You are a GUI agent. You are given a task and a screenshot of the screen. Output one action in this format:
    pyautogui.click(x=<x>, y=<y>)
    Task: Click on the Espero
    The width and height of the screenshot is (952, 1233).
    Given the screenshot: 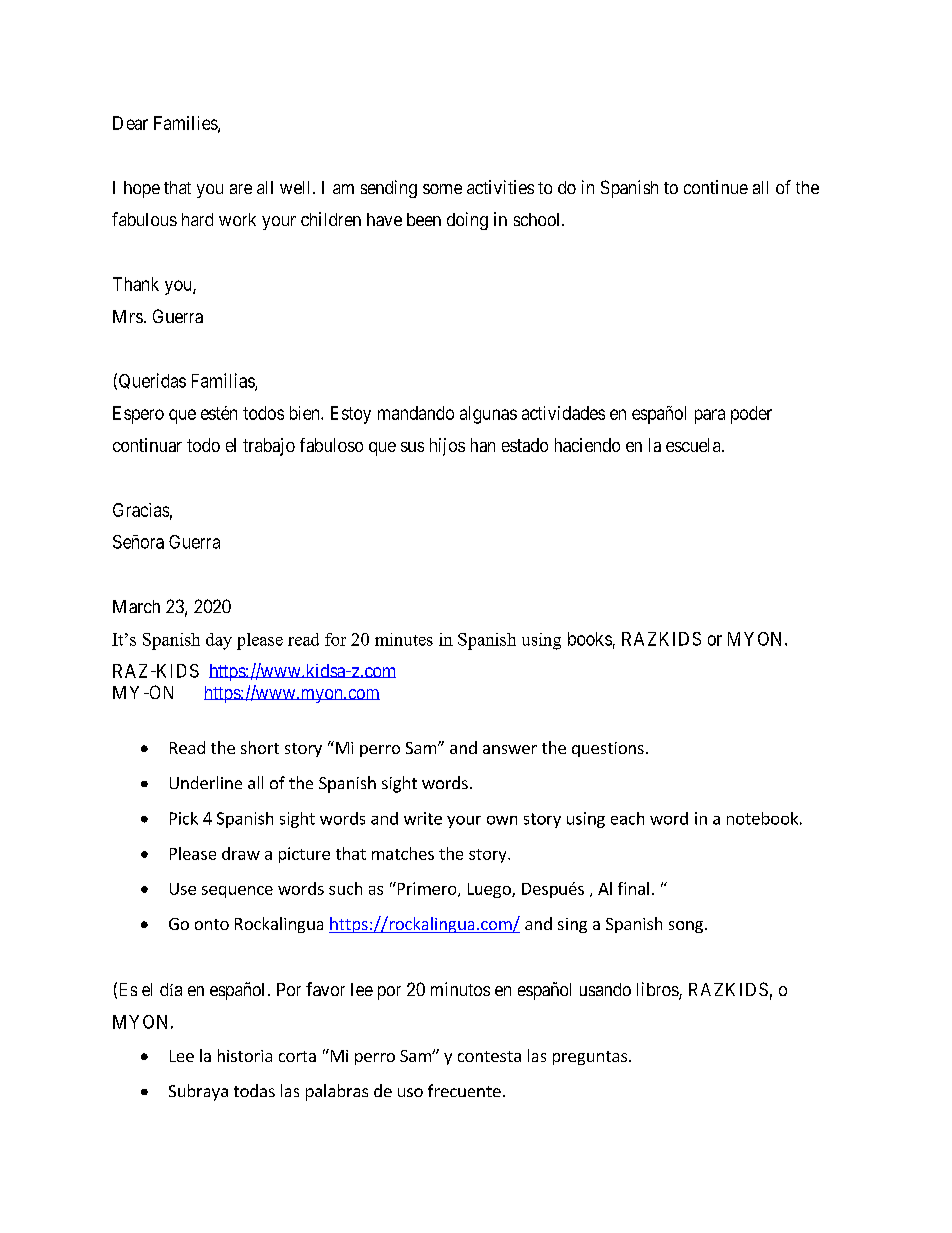 What is the action you would take?
    pyautogui.click(x=138, y=415)
